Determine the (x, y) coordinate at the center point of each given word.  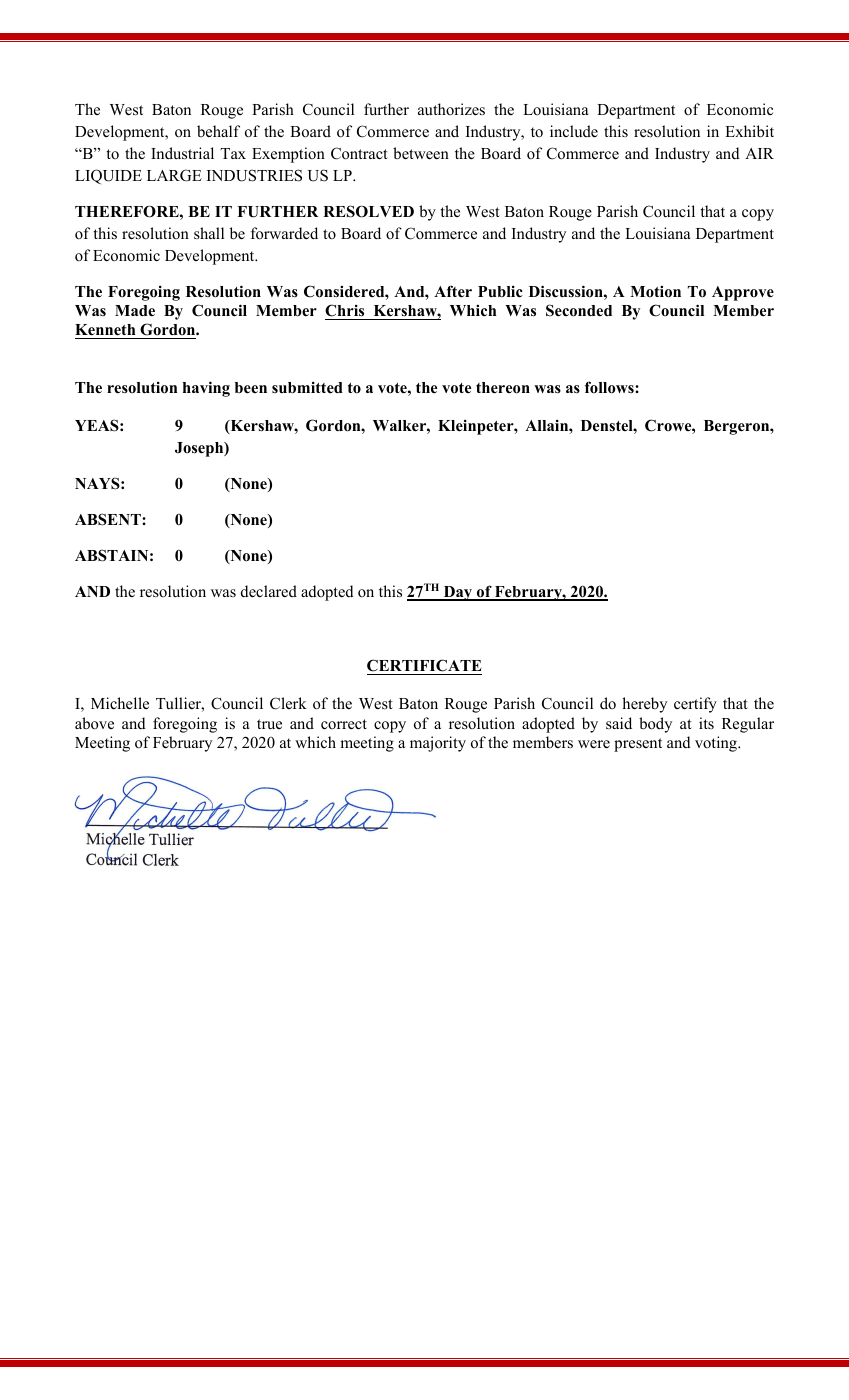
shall (209, 233)
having (206, 389)
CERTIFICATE (424, 665)
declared (269, 591)
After (453, 291)
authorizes (451, 109)
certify (695, 705)
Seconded (579, 310)
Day (458, 593)
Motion (655, 292)
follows (610, 387)
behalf (218, 131)
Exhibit (749, 131)
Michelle (120, 703)
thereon (503, 388)
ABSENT (109, 519)
